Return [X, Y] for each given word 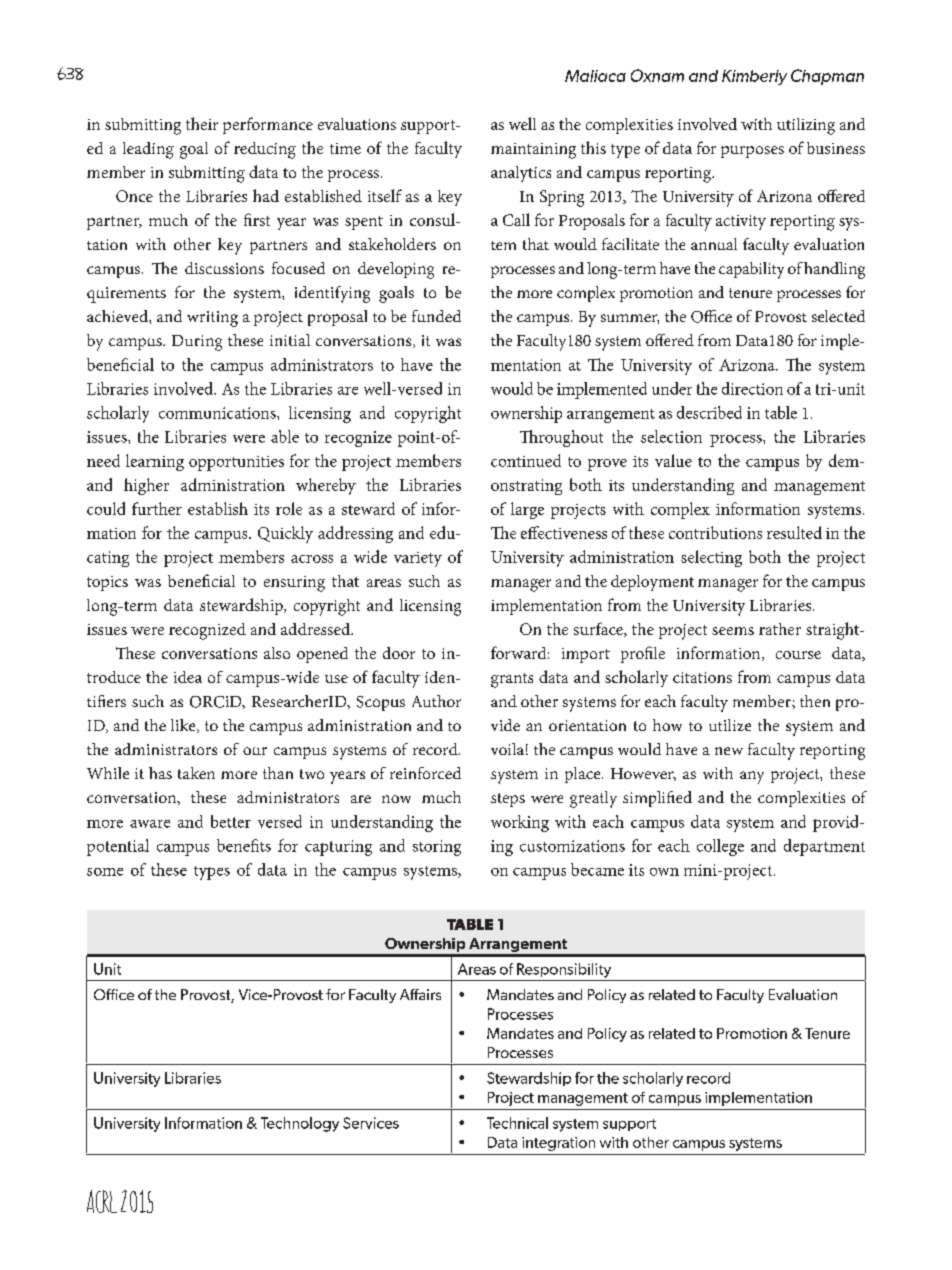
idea [188, 677]
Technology [300, 1124]
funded [436, 316]
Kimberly [754, 77]
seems [733, 631]
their [202, 123]
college [720, 847]
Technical [517, 1123]
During [197, 343]
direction [752, 388]
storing [437, 848]
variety [418, 559]
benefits [244, 845]
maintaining [533, 151]
